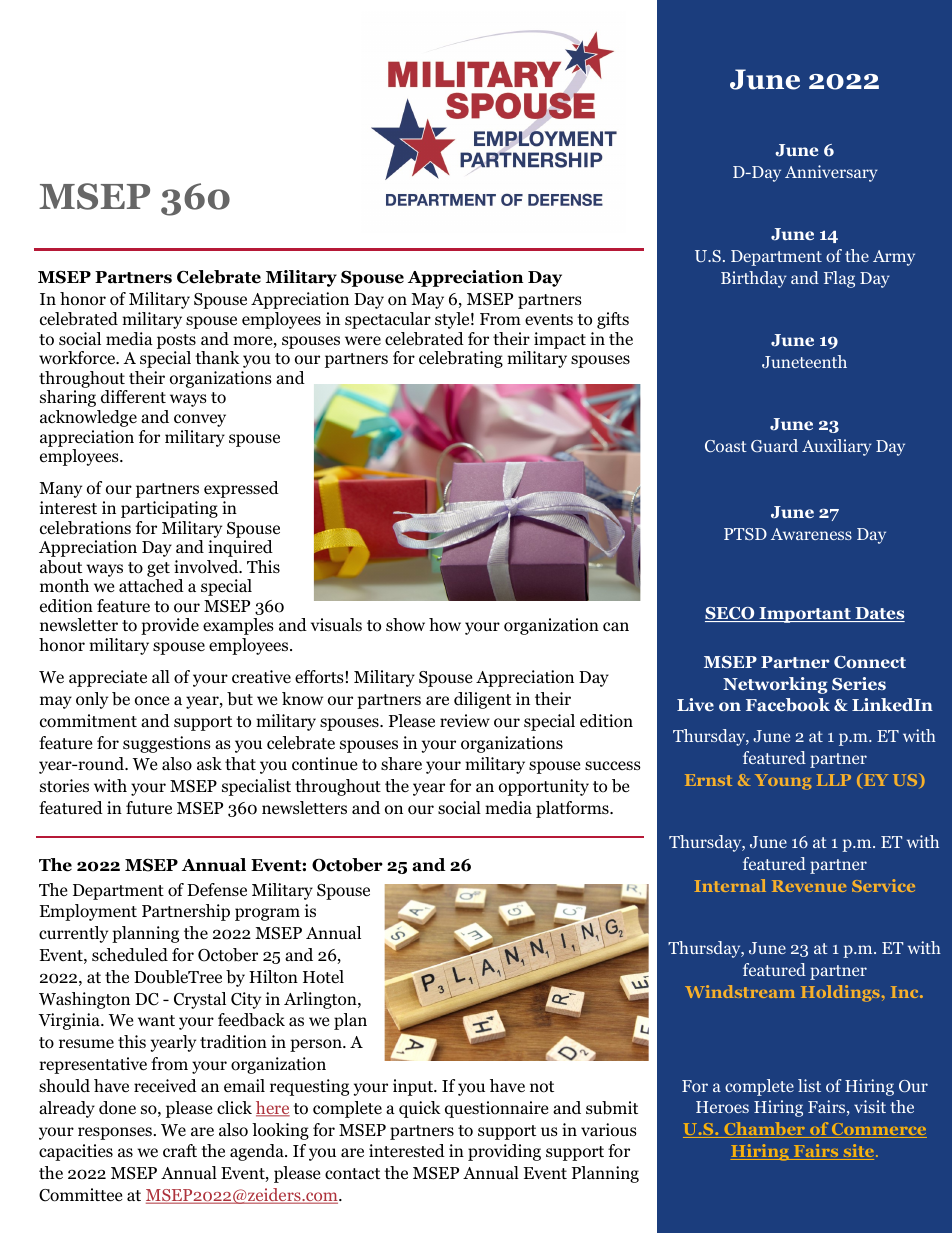 The height and width of the screenshot is (1233, 952). What do you see at coordinates (775, 685) in the screenshot?
I see `Networking` at bounding box center [775, 685].
